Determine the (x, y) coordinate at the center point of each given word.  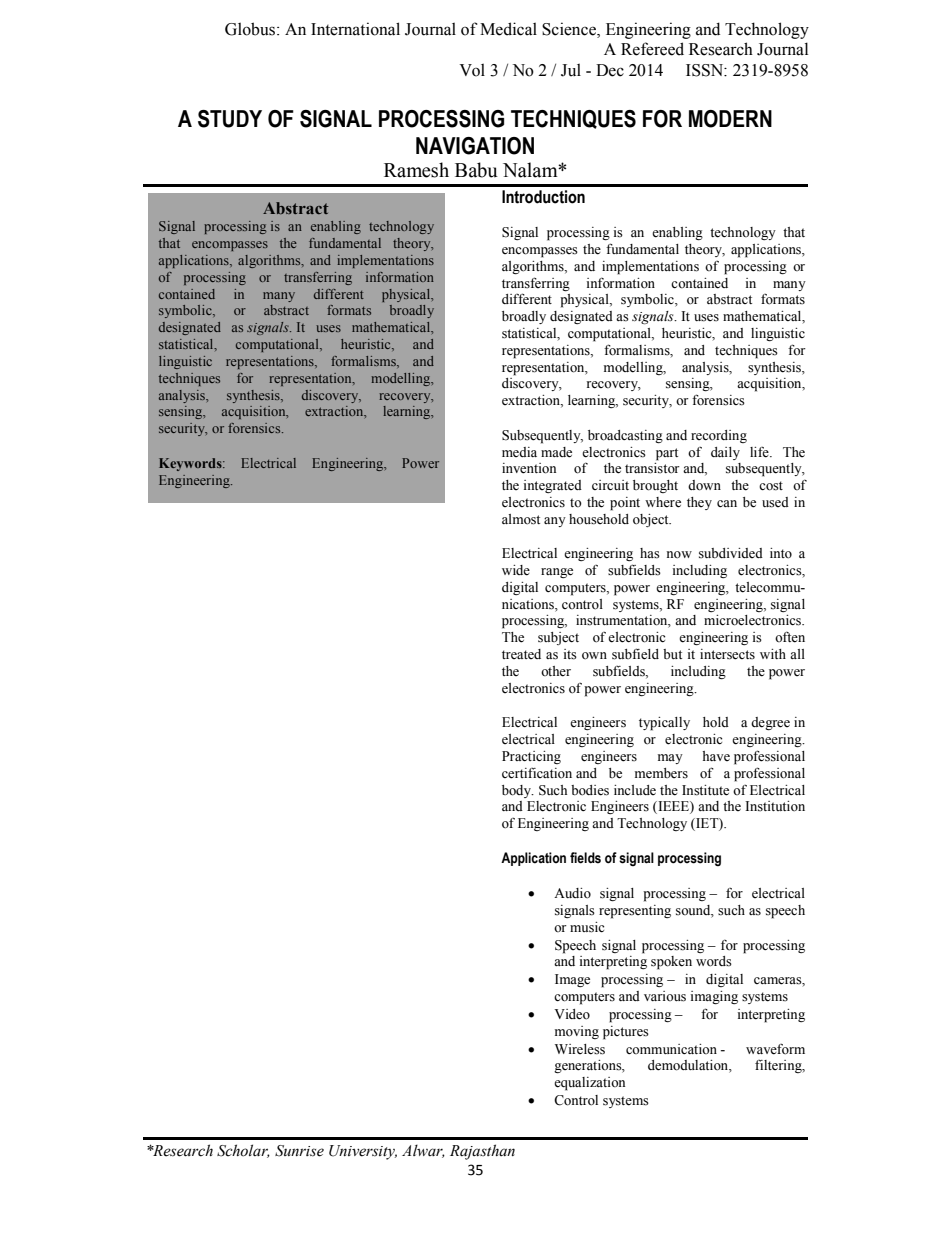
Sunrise (299, 1151)
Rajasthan (482, 1152)
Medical (508, 29)
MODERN (730, 119)
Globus (250, 29)
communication (671, 1049)
